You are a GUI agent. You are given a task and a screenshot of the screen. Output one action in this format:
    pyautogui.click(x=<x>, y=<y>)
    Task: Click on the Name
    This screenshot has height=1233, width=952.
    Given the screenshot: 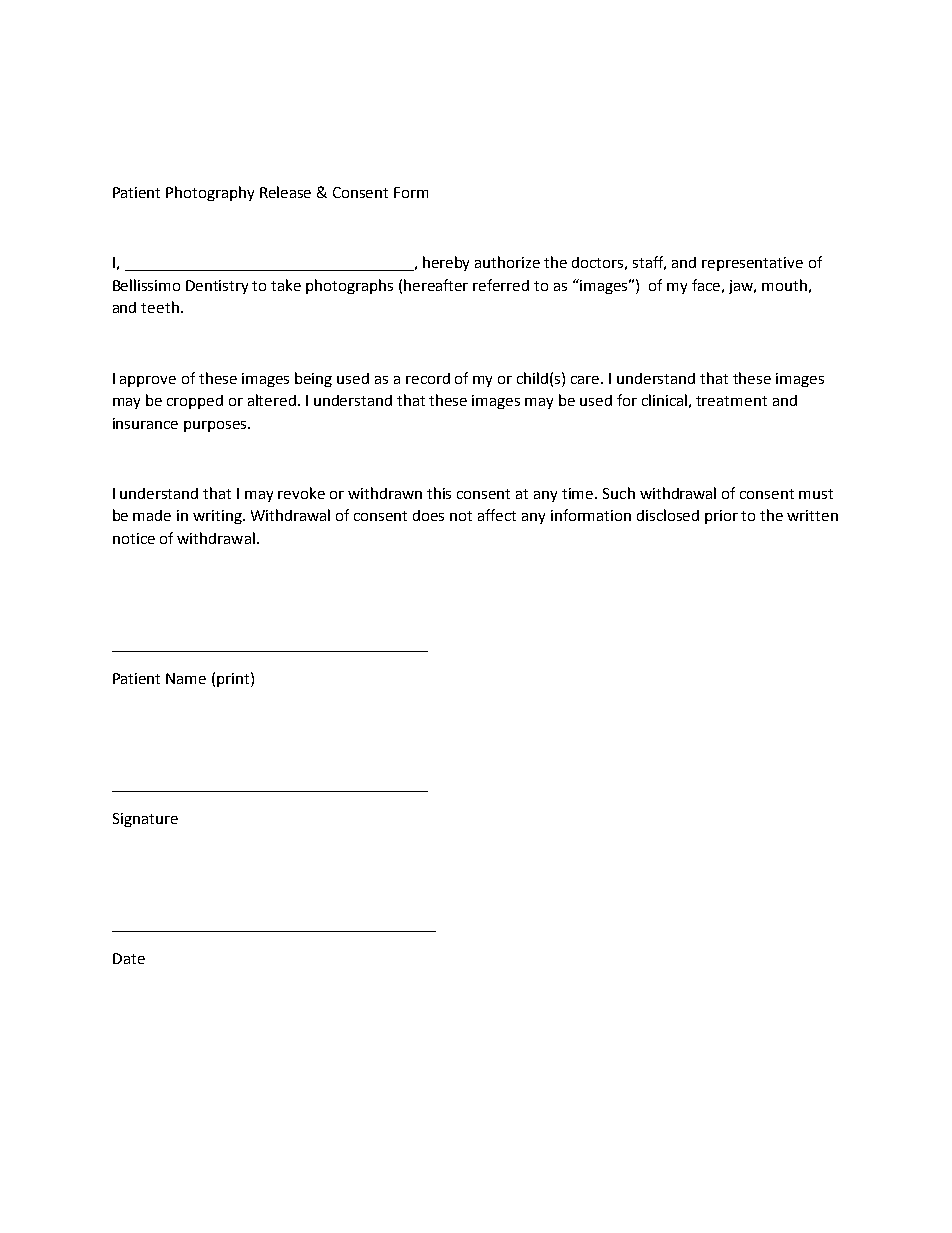 What is the action you would take?
    pyautogui.click(x=186, y=678)
